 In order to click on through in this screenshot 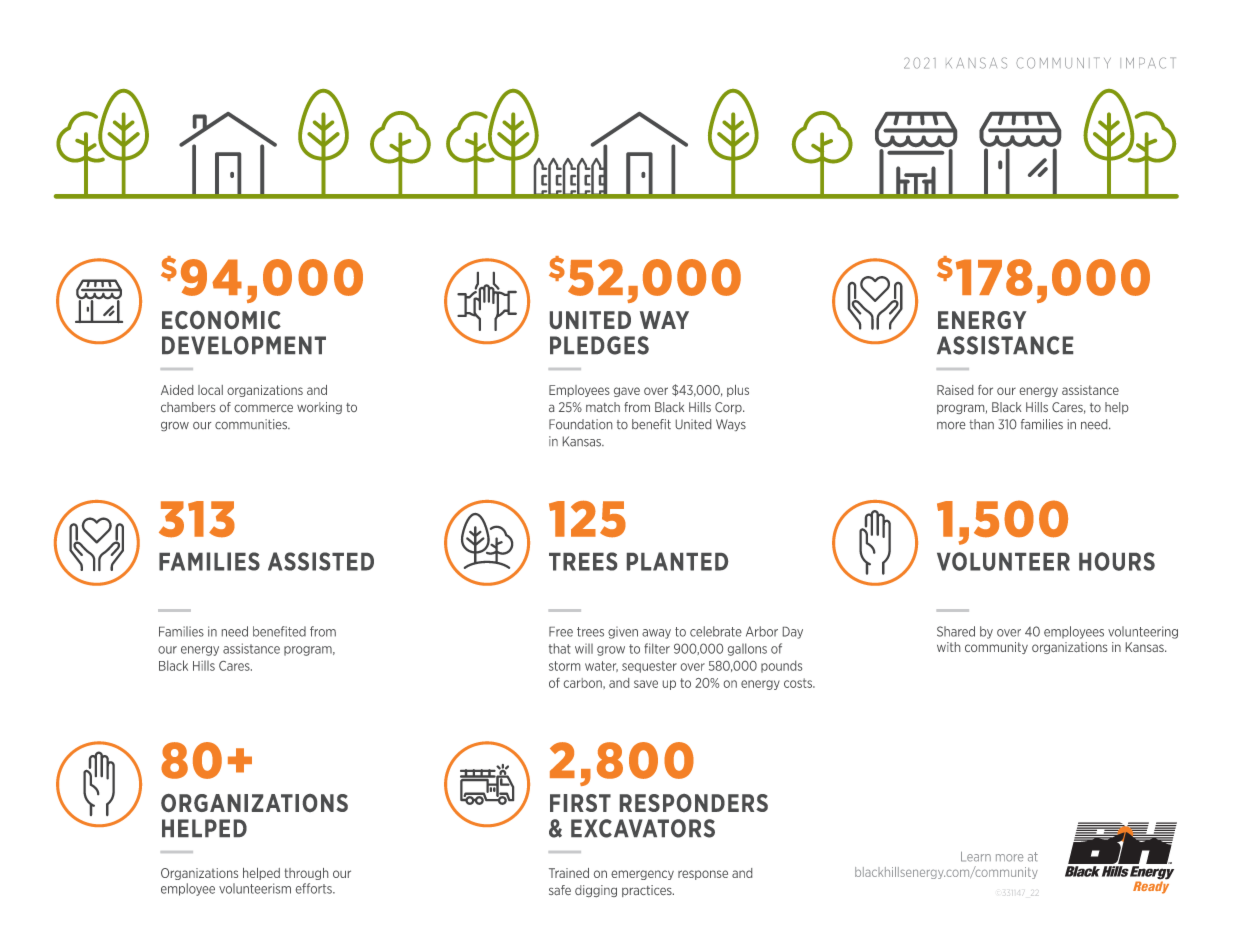, I will do `click(306, 874)`.
